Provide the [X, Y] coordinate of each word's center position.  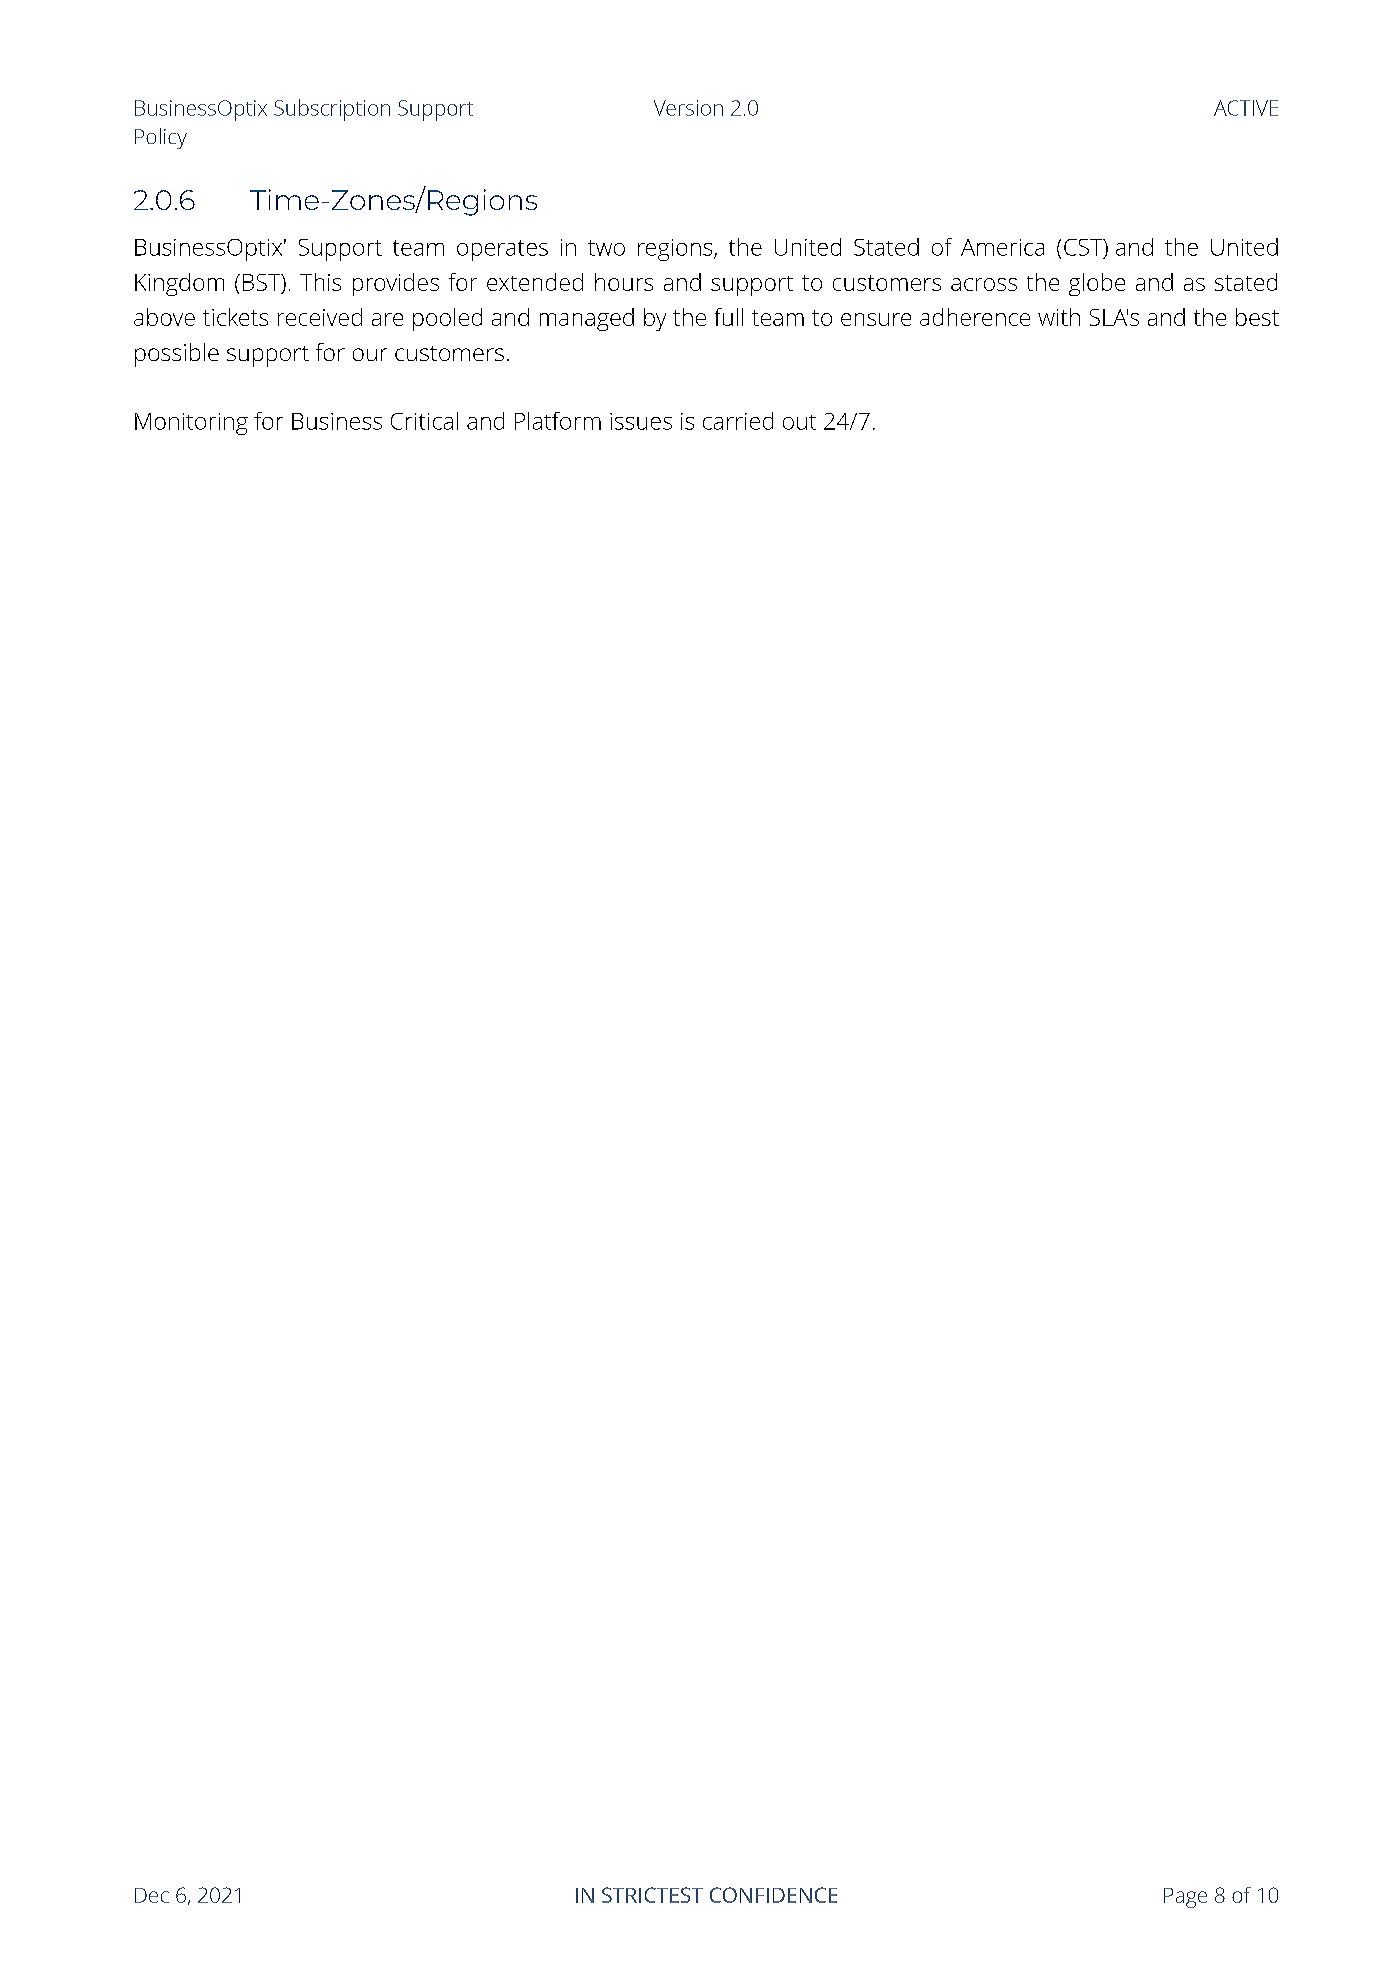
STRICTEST [652, 1895]
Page [1185, 1898]
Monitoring [191, 424]
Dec [152, 1895]
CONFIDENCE [773, 1895]
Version [688, 108]
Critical [424, 421]
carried [738, 421]
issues [641, 421]
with [1059, 317]
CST [1084, 248]
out [799, 422]
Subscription [332, 110]
